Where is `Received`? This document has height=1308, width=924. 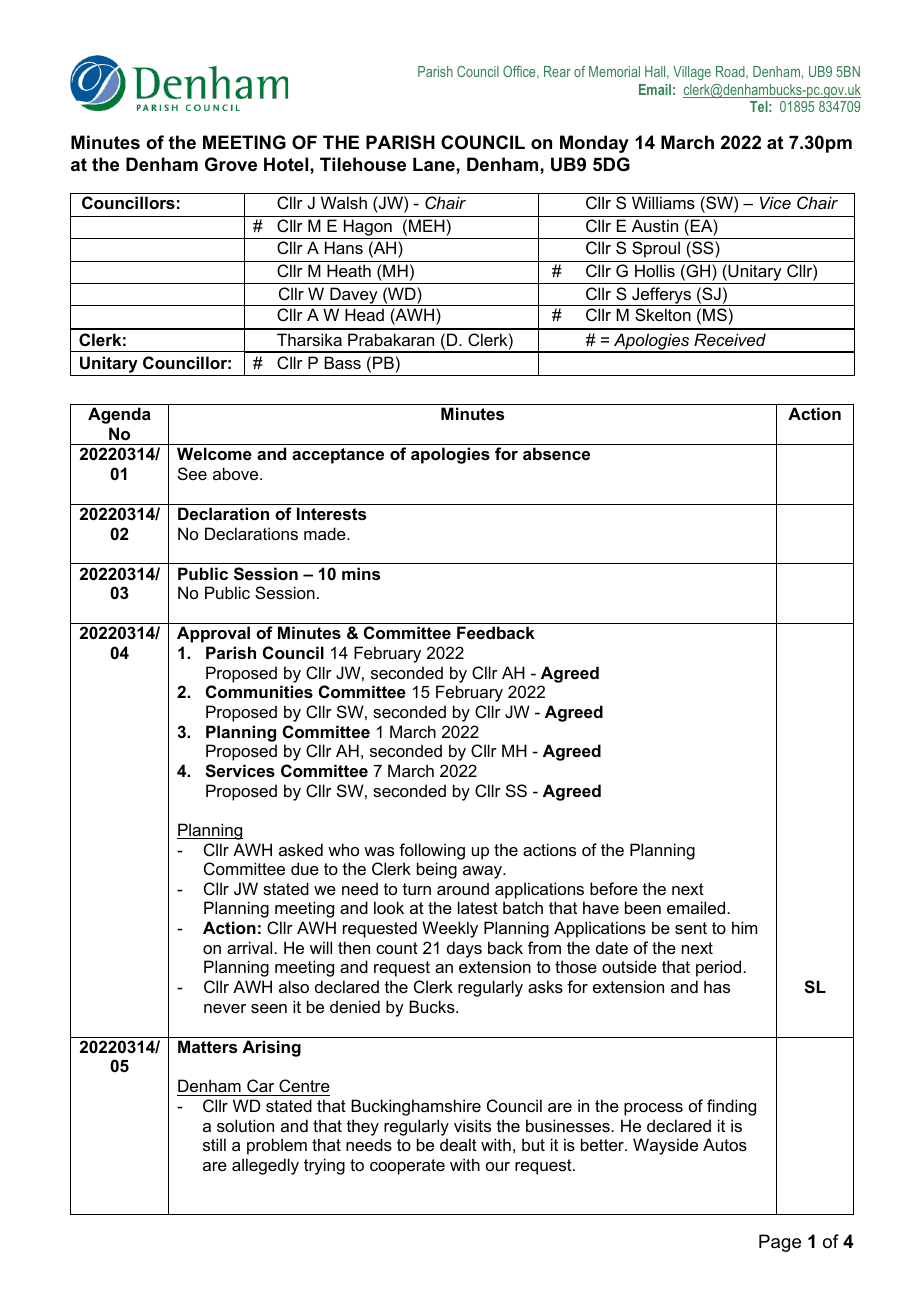
Received is located at coordinates (730, 339).
